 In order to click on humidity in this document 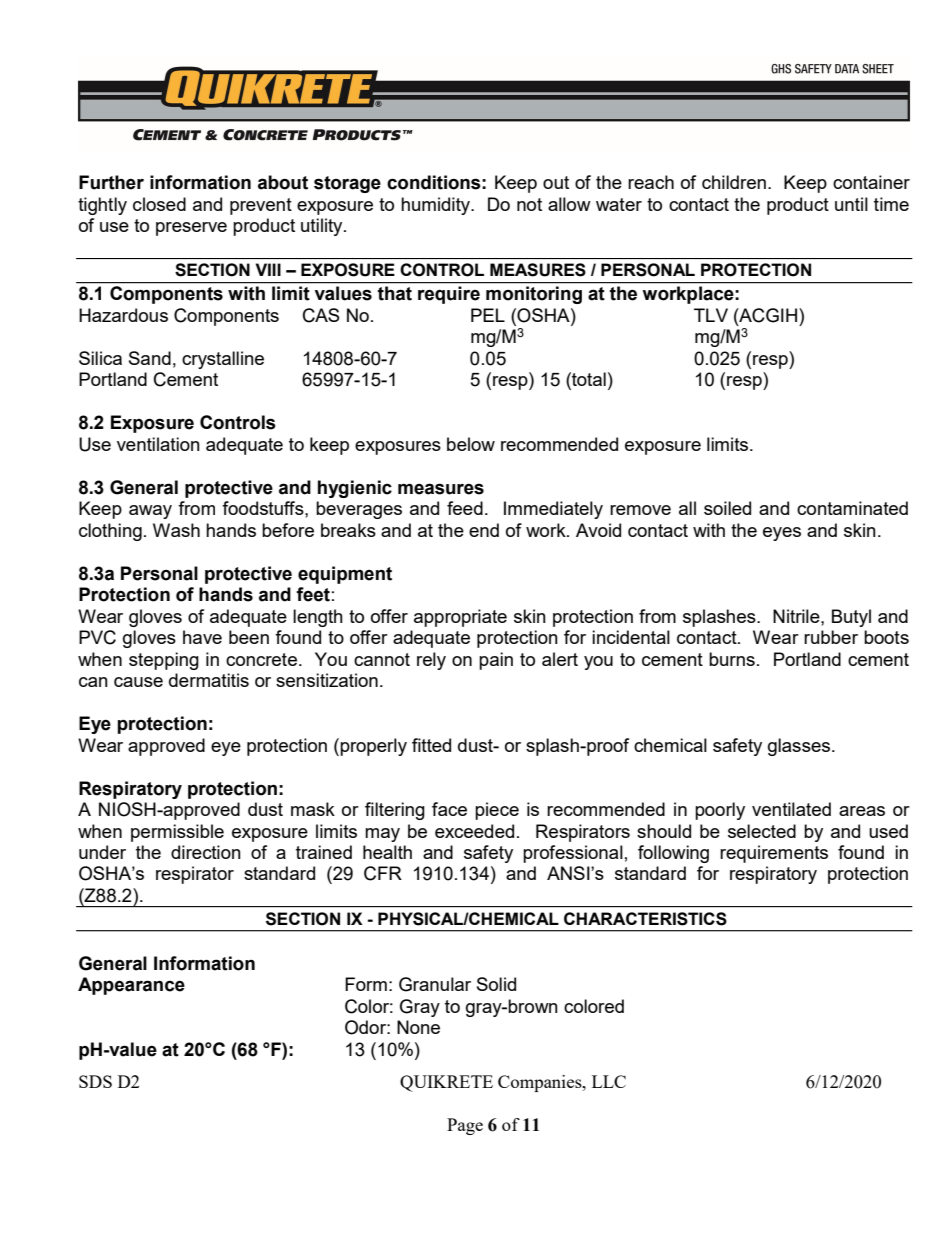, I will do `click(436, 206)`.
